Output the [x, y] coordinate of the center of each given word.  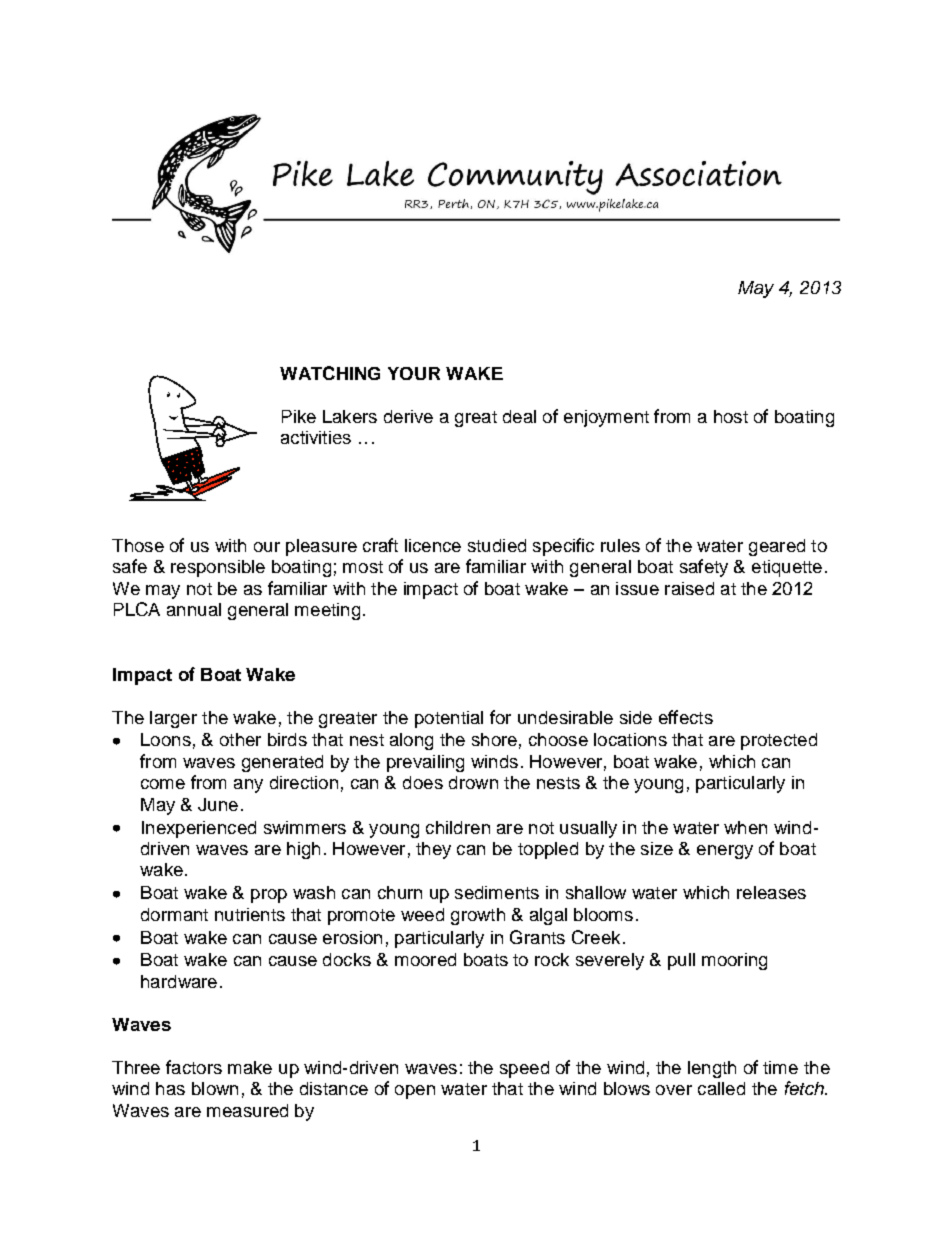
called [721, 1088]
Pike [299, 416]
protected [779, 741]
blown [215, 1088]
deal [519, 416]
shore [494, 739]
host [731, 416]
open [415, 1092]
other [240, 739]
